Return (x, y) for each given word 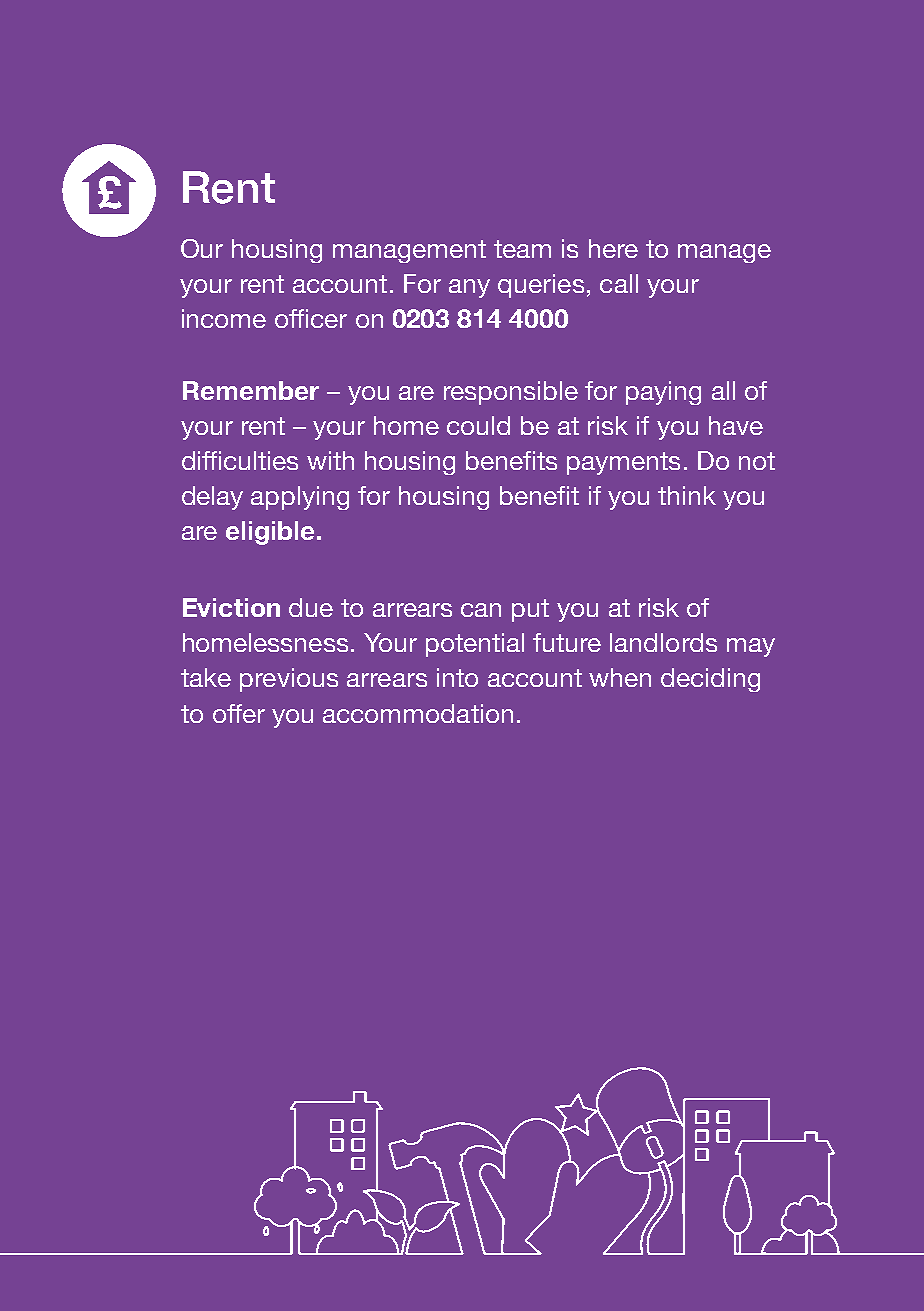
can (481, 610)
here (613, 248)
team (522, 249)
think (687, 495)
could (478, 425)
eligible (270, 533)
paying (663, 393)
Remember (251, 390)
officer (311, 318)
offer (239, 713)
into (457, 677)
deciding (710, 680)
